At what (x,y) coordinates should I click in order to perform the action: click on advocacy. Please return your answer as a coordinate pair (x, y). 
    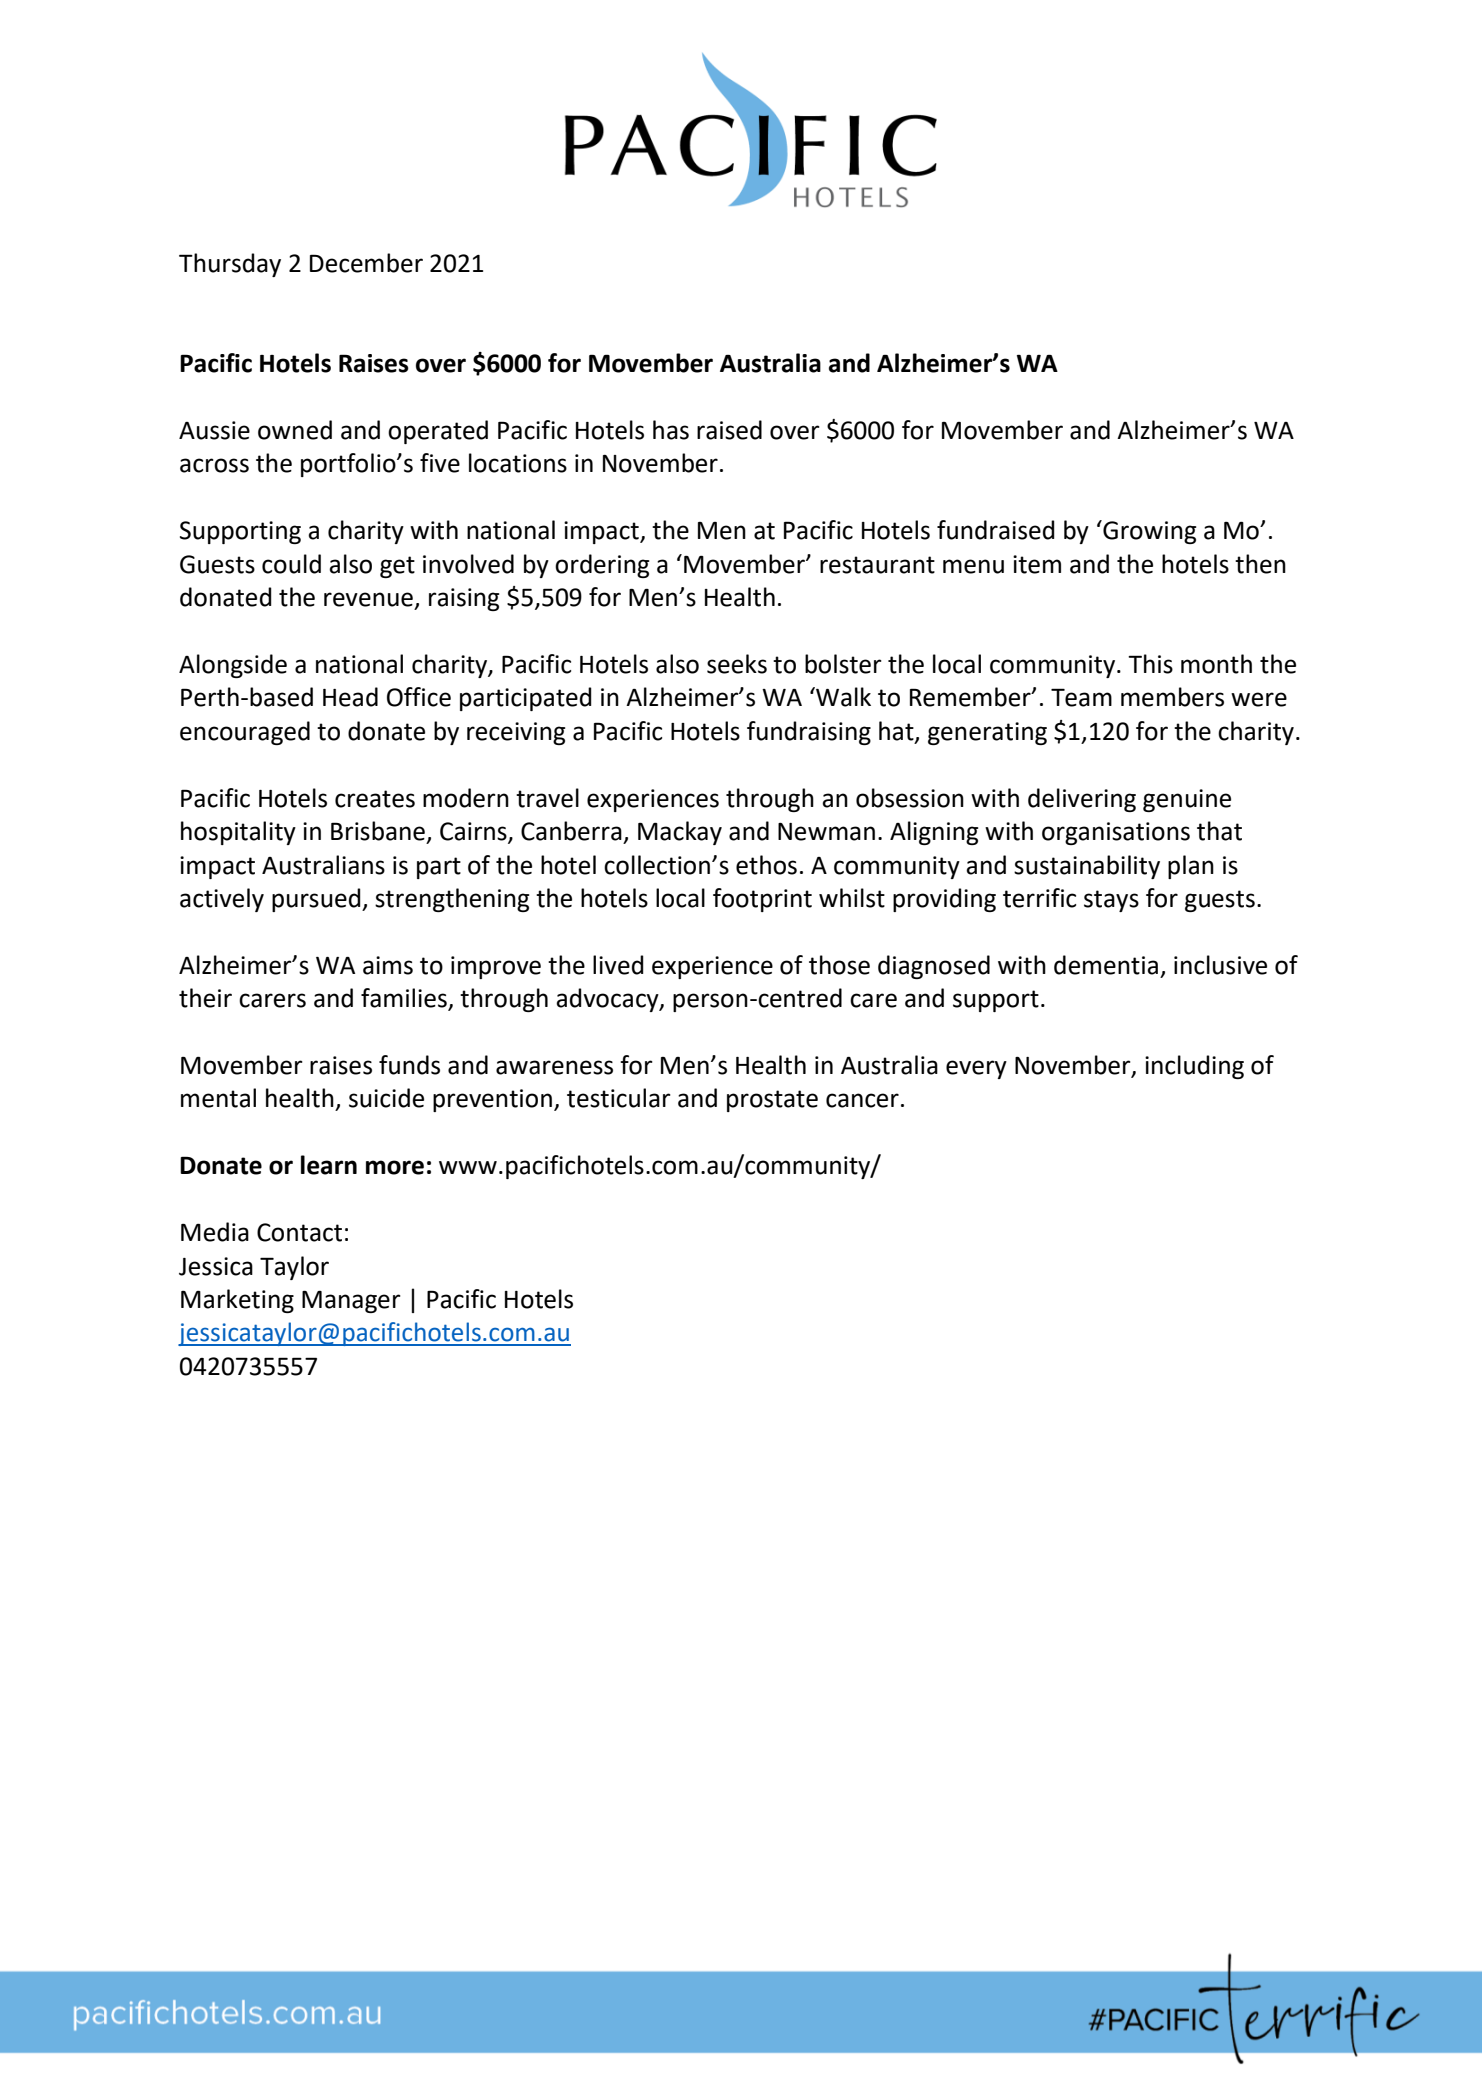
    Looking at the image, I should click on (608, 1000).
